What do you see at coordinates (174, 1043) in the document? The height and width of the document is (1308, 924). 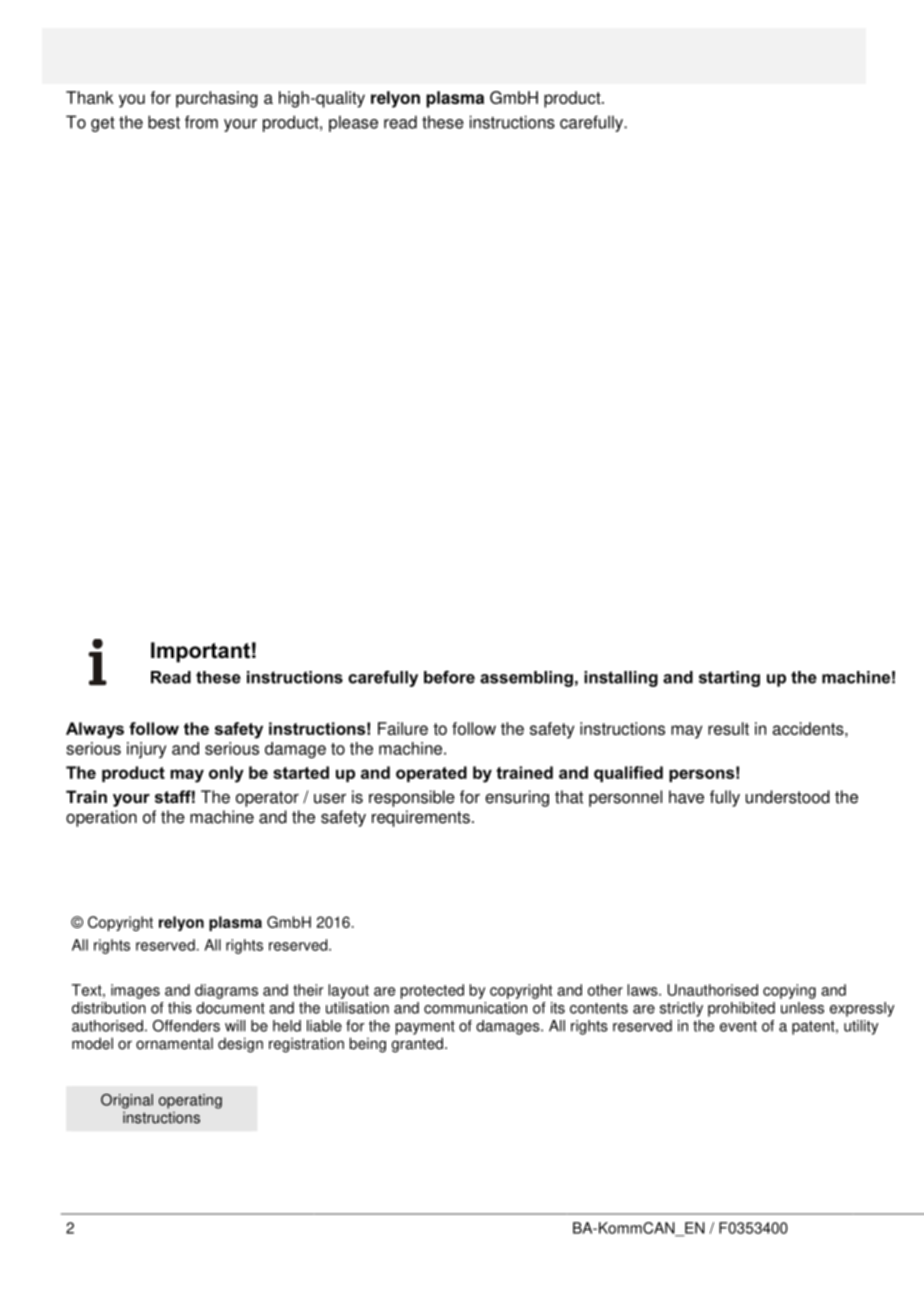 I see `ornamental` at bounding box center [174, 1043].
